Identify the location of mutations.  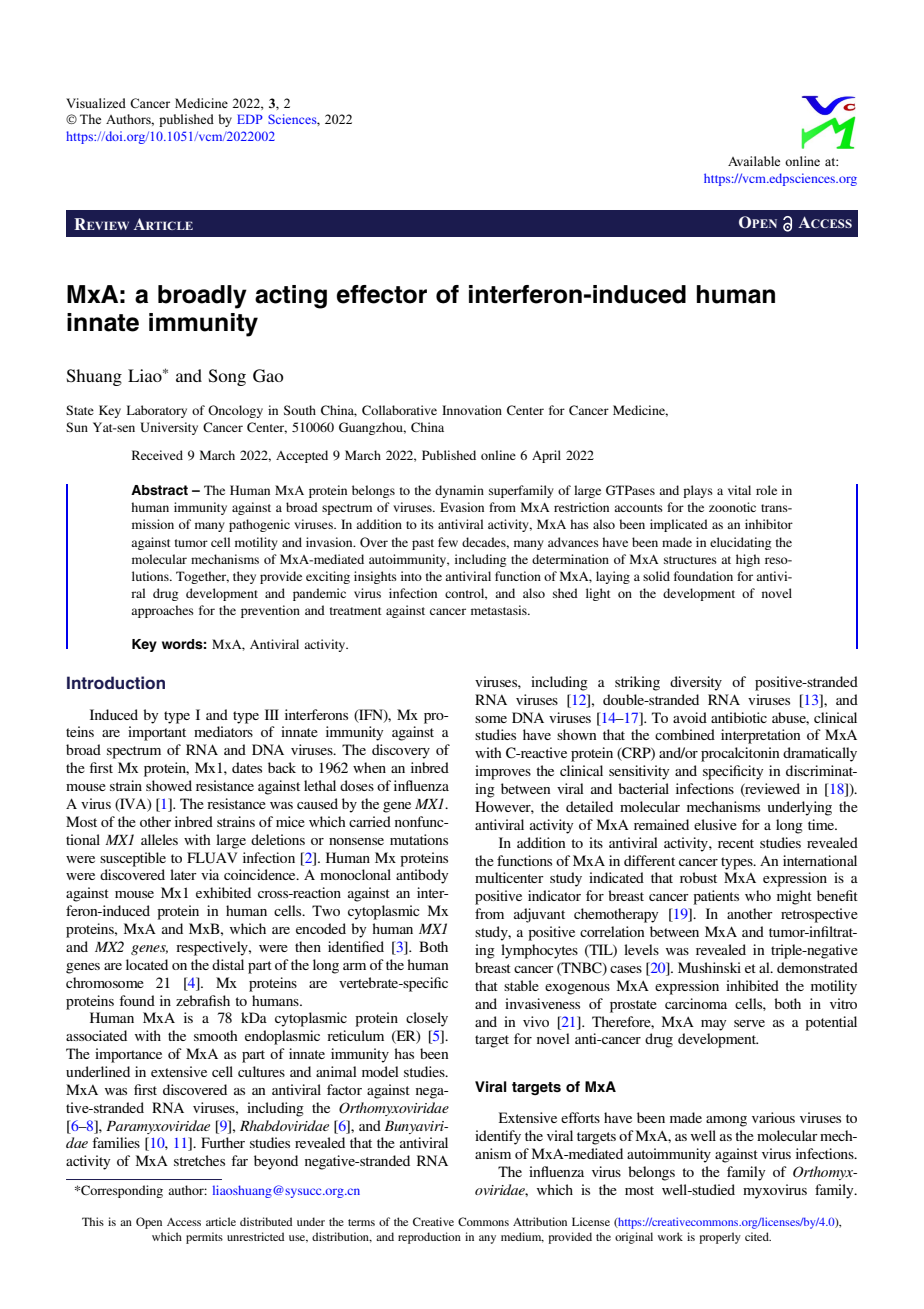
(419, 839).
